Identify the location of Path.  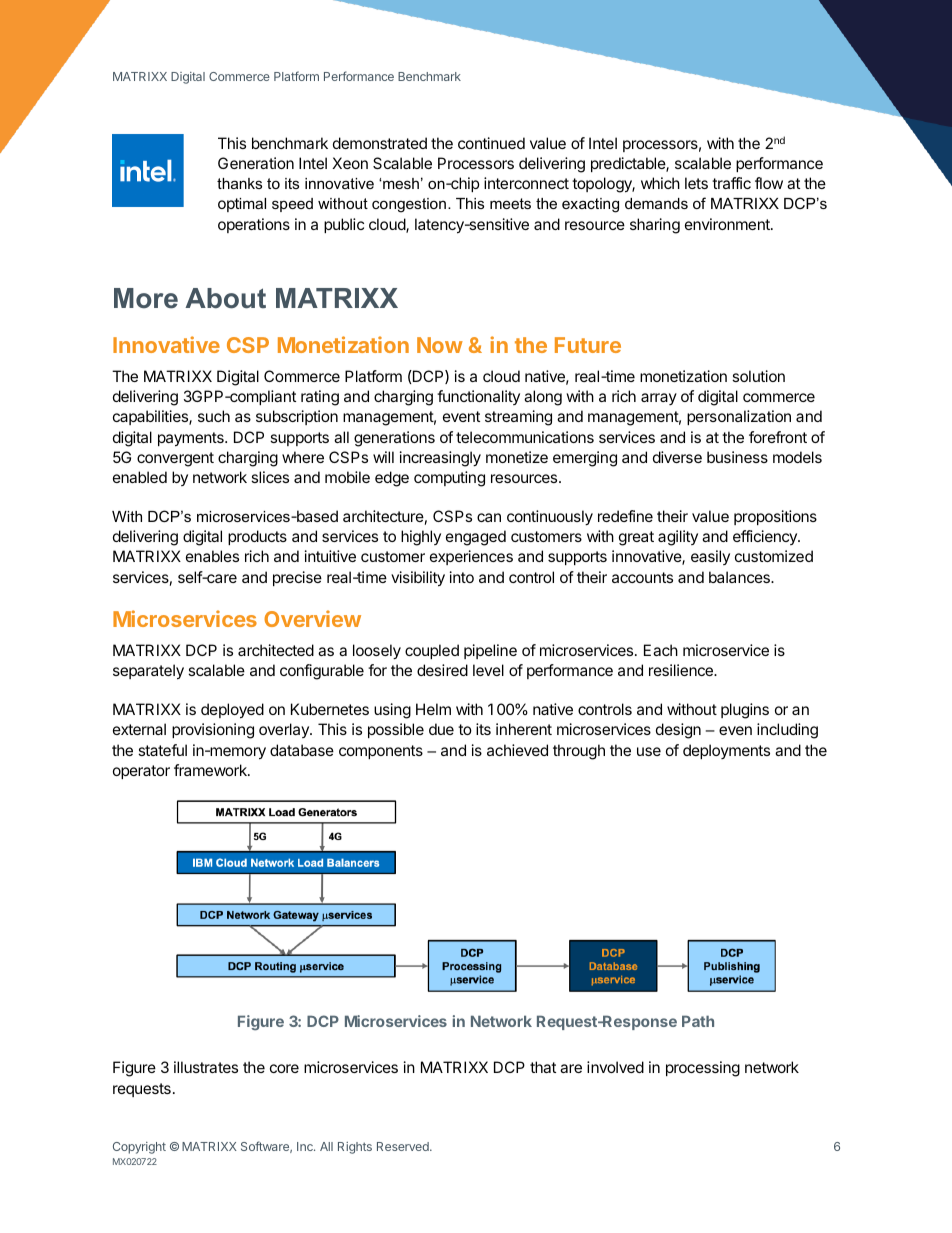
(698, 1021).
